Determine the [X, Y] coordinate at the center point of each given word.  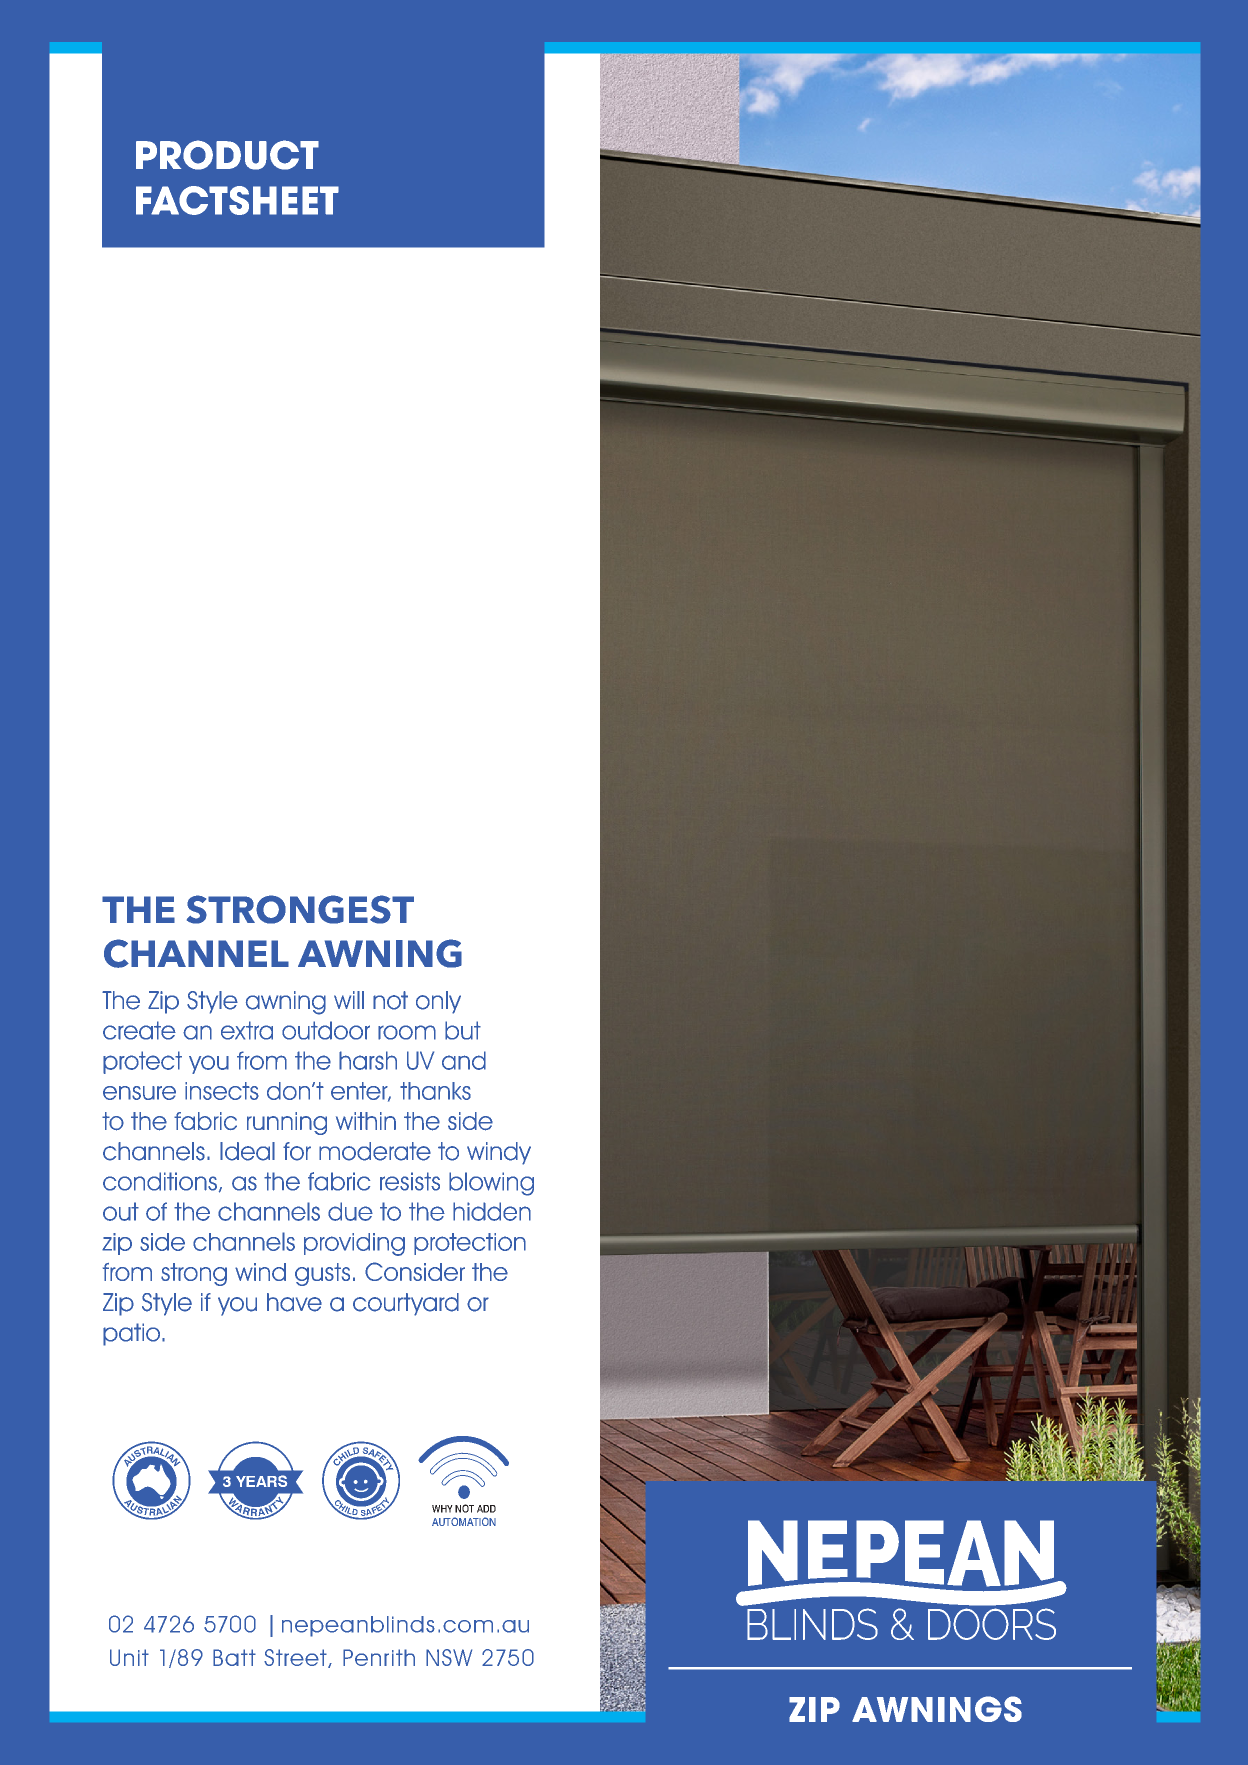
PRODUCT [227, 155]
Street [296, 1658]
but [463, 1030]
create [139, 1030]
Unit [129, 1657]
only [438, 1002]
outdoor [326, 1030]
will [349, 1000]
